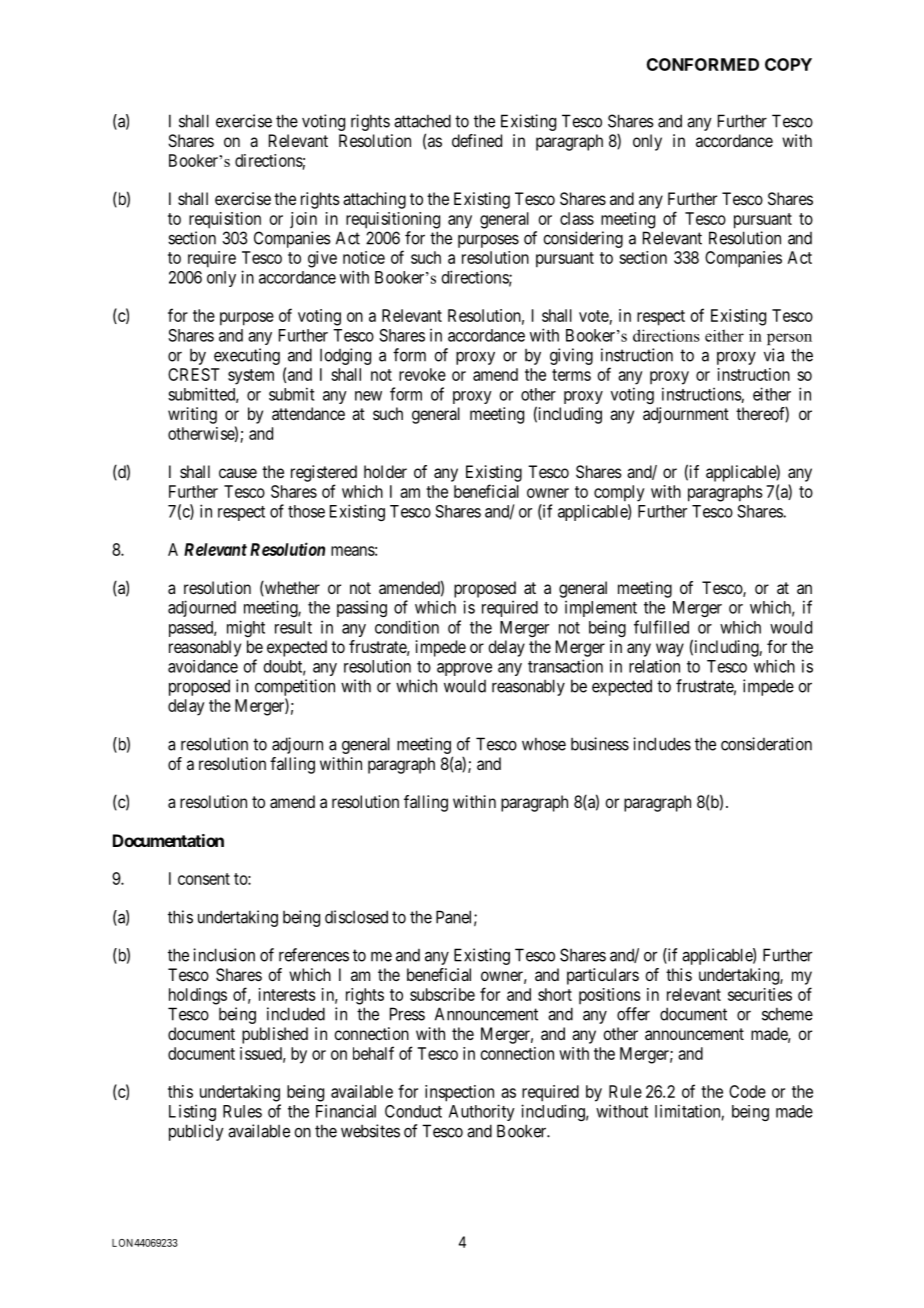  What do you see at coordinates (295, 687) in the screenshot?
I see `competition` at bounding box center [295, 687].
